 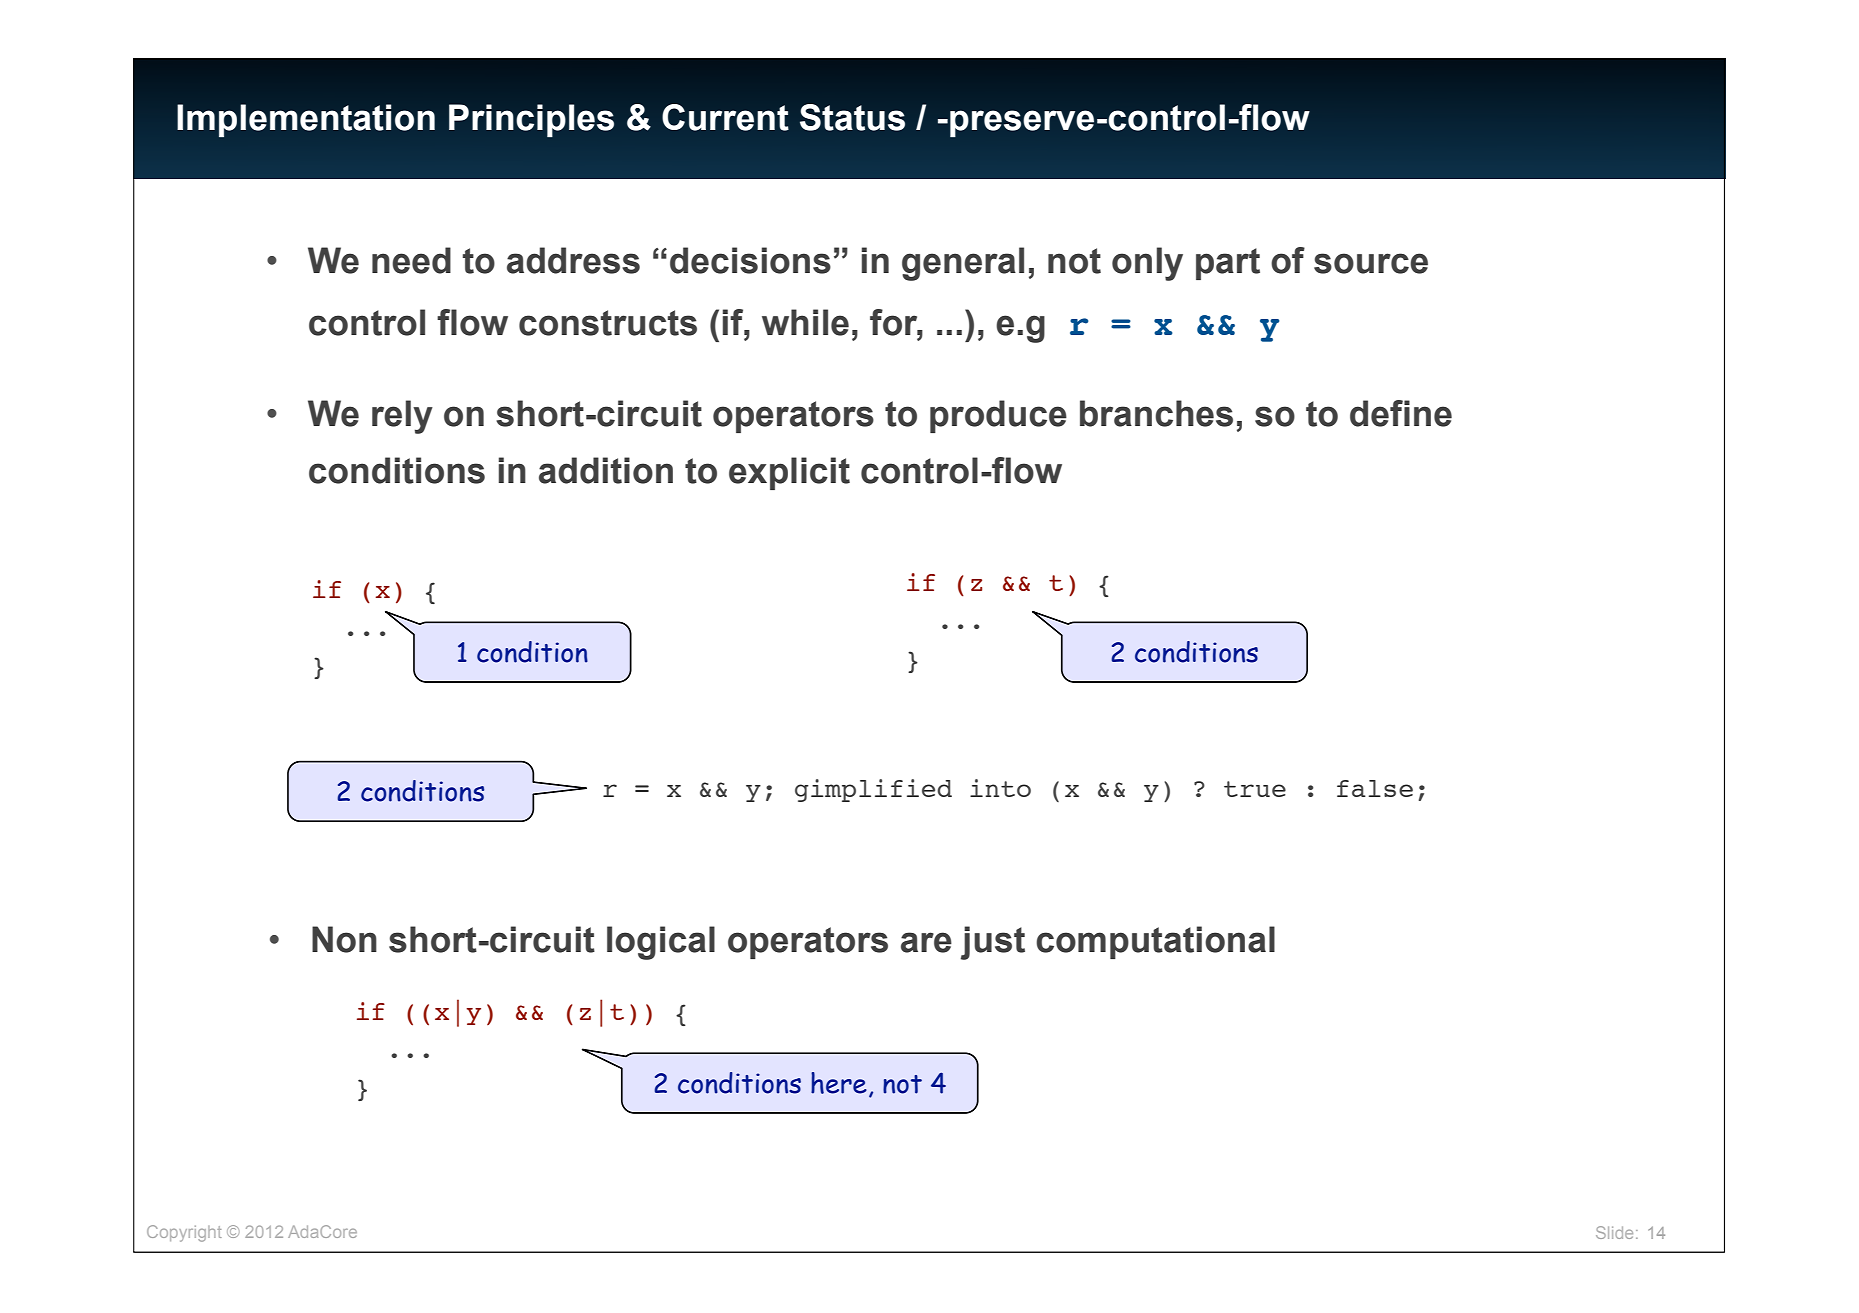 I want to click on Non, so click(x=344, y=939).
